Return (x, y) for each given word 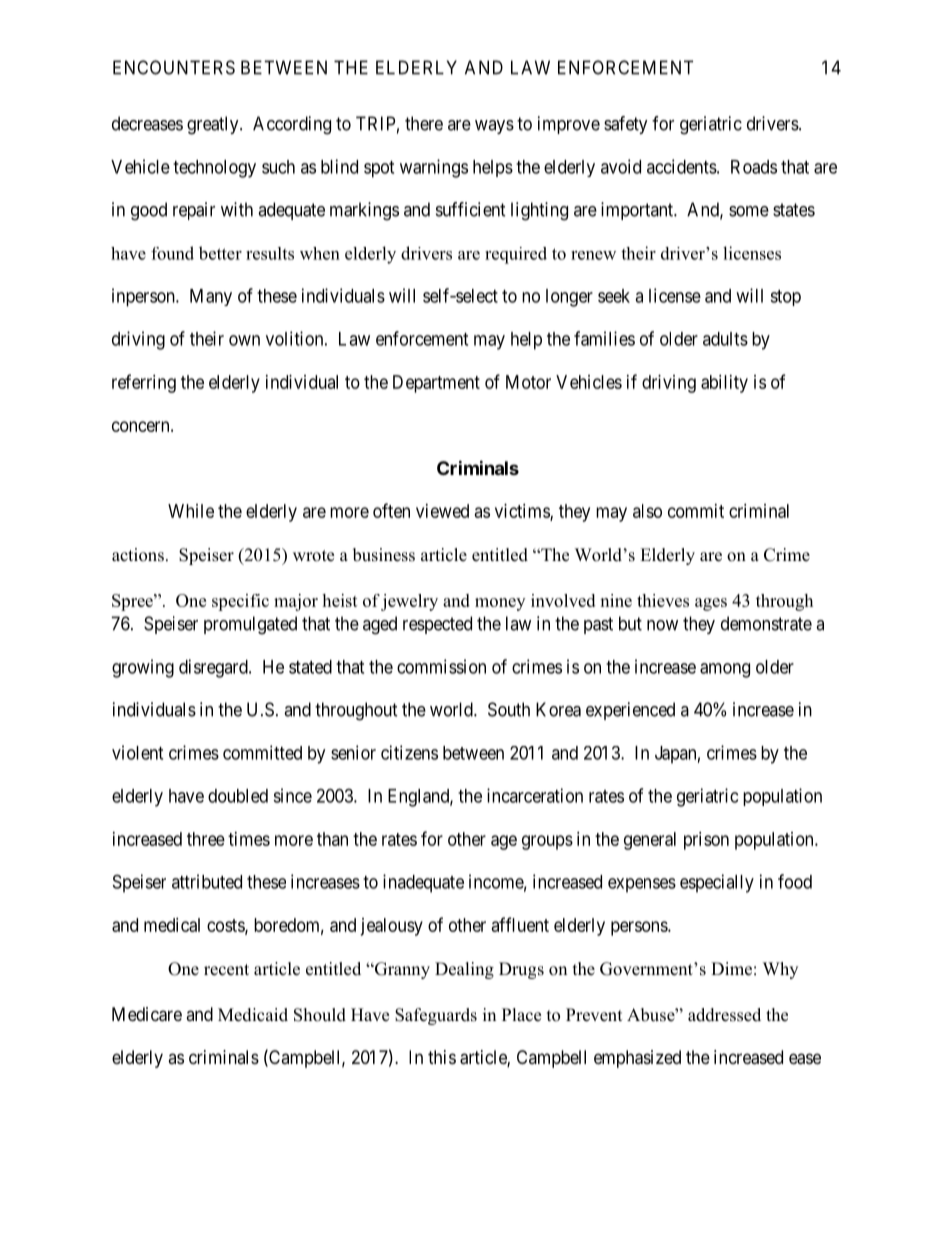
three (206, 839)
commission (441, 666)
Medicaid (253, 1015)
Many (211, 297)
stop (785, 298)
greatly (214, 125)
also (647, 511)
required (516, 255)
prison (706, 841)
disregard (214, 668)
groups (547, 842)
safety (626, 125)
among (725, 670)
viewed (442, 511)
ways (494, 127)
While (191, 511)
